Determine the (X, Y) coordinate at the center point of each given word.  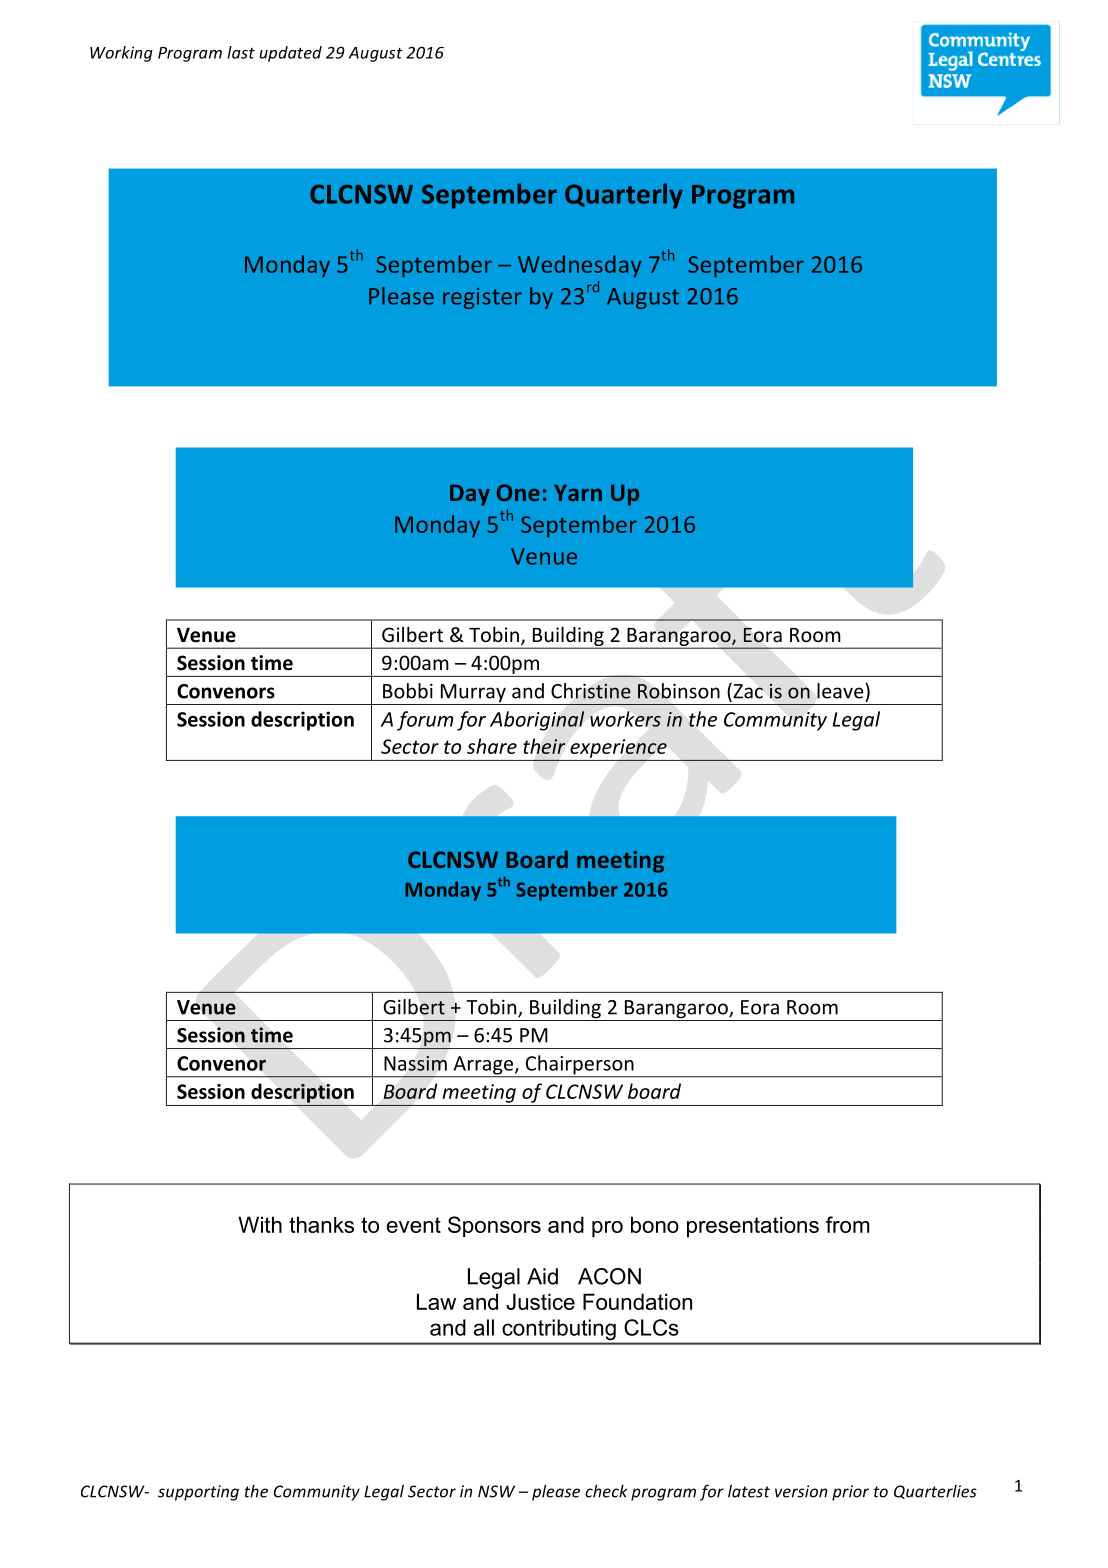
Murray (473, 694)
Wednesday (580, 266)
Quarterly (624, 196)
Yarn (578, 492)
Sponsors (494, 1226)
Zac (747, 692)
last (241, 52)
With (260, 1224)
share (492, 746)
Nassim (415, 1063)
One (518, 492)
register (482, 298)
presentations (753, 1226)
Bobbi (408, 691)
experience (618, 749)
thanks (321, 1224)
